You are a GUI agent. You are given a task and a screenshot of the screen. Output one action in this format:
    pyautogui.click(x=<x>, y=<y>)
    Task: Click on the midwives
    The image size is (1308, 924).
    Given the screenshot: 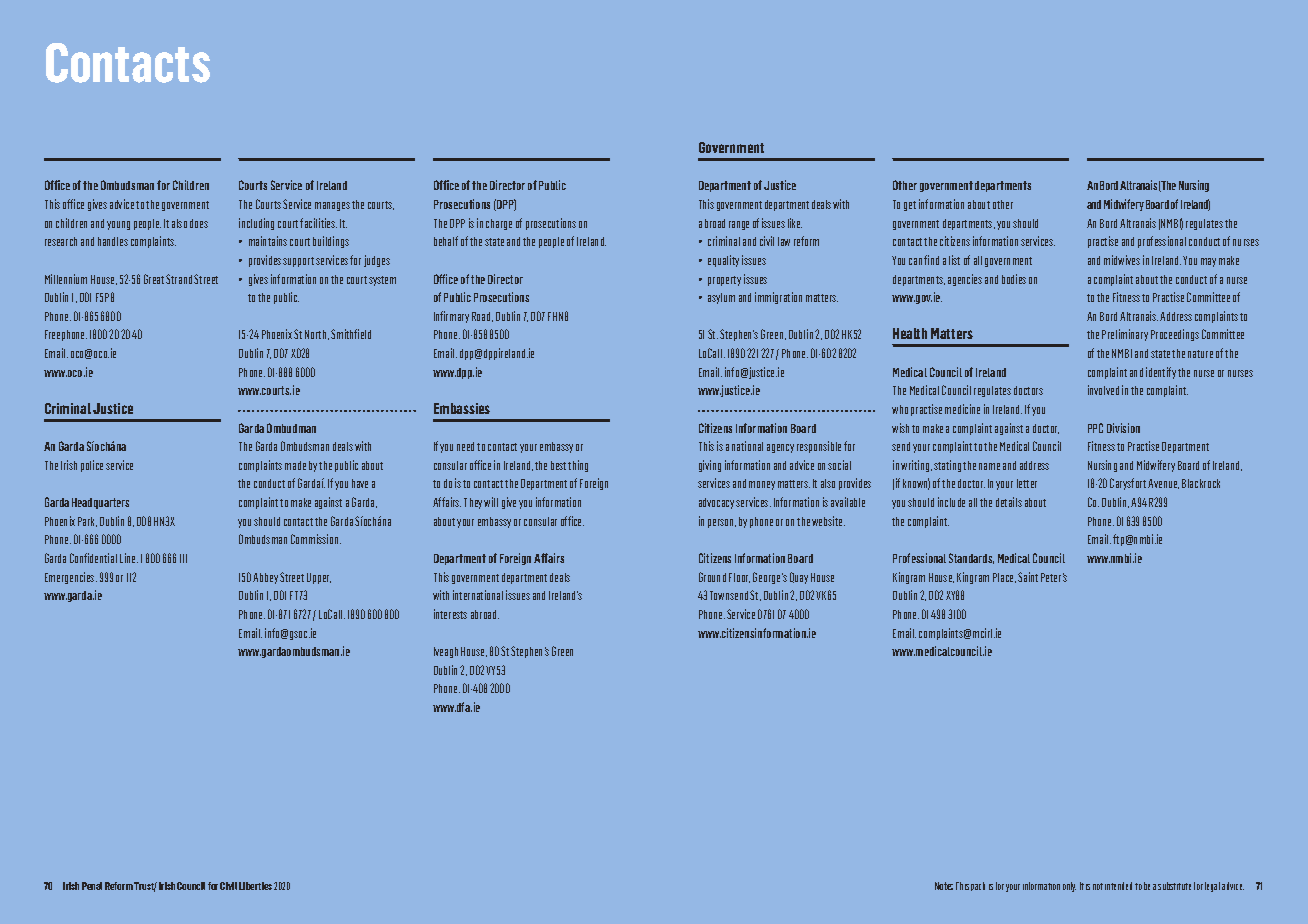 What is the action you would take?
    pyautogui.click(x=1122, y=260)
